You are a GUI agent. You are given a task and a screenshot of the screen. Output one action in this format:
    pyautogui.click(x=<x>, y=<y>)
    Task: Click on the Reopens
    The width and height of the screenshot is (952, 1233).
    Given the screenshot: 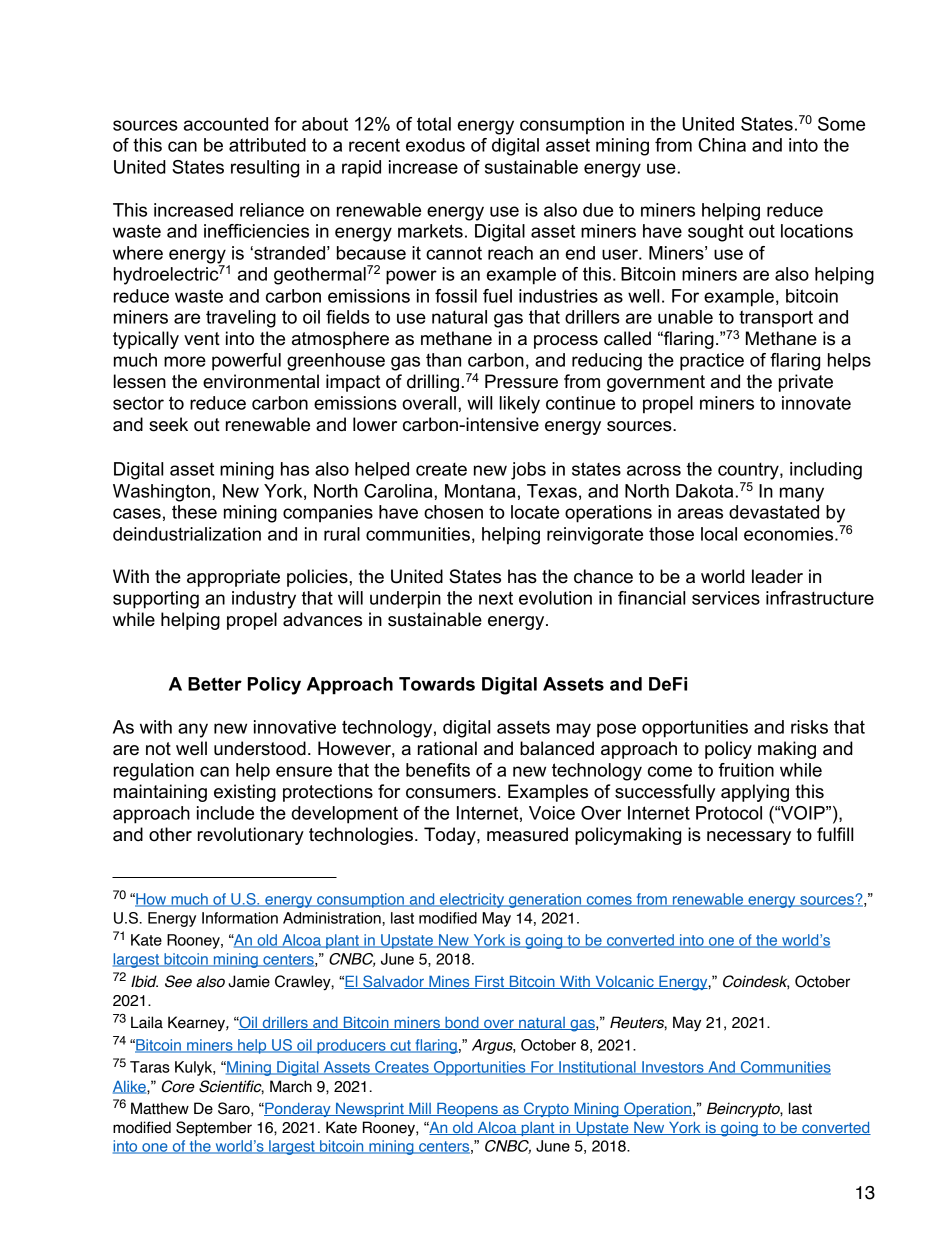 What is the action you would take?
    pyautogui.click(x=467, y=1110)
